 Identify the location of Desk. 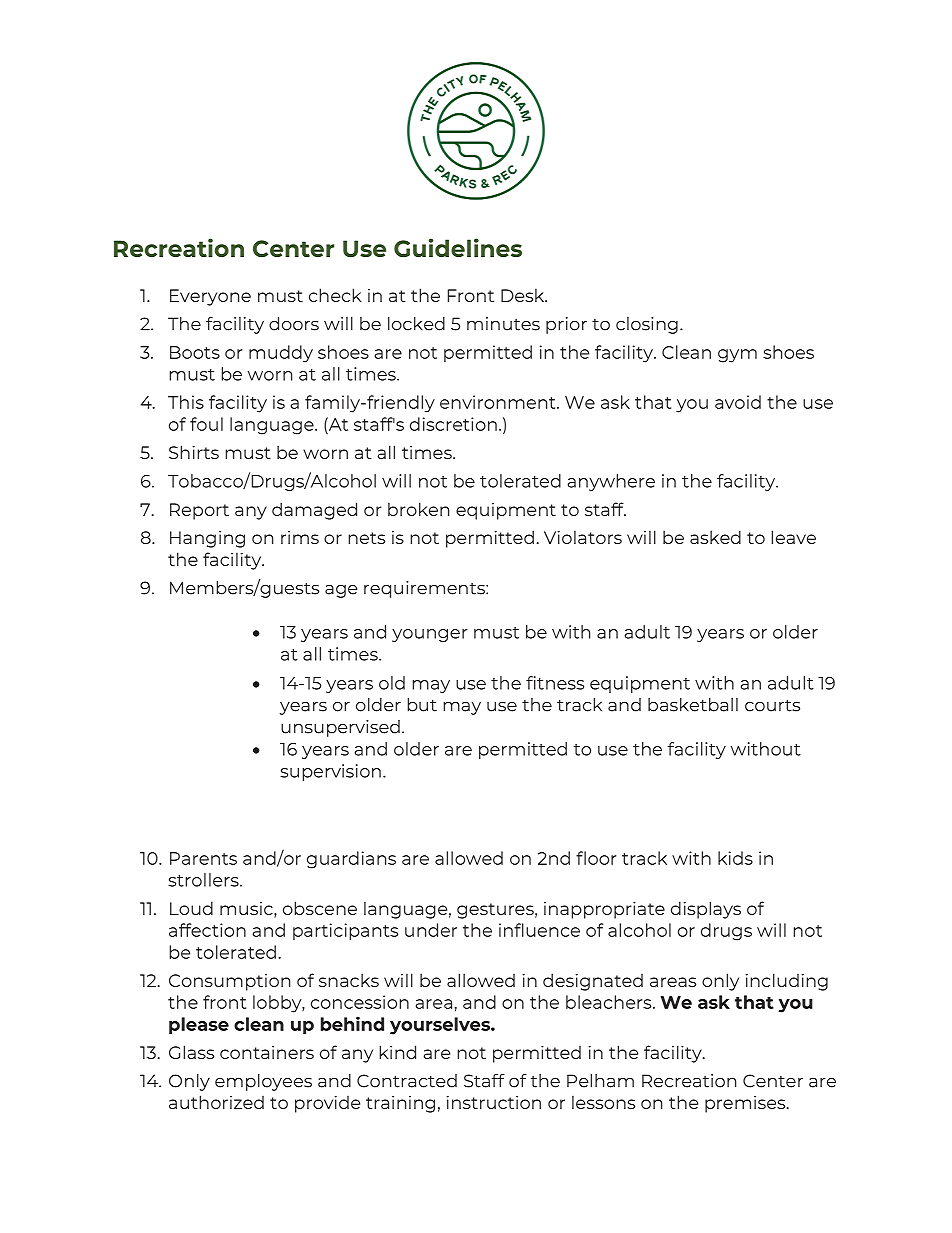
(524, 295).
